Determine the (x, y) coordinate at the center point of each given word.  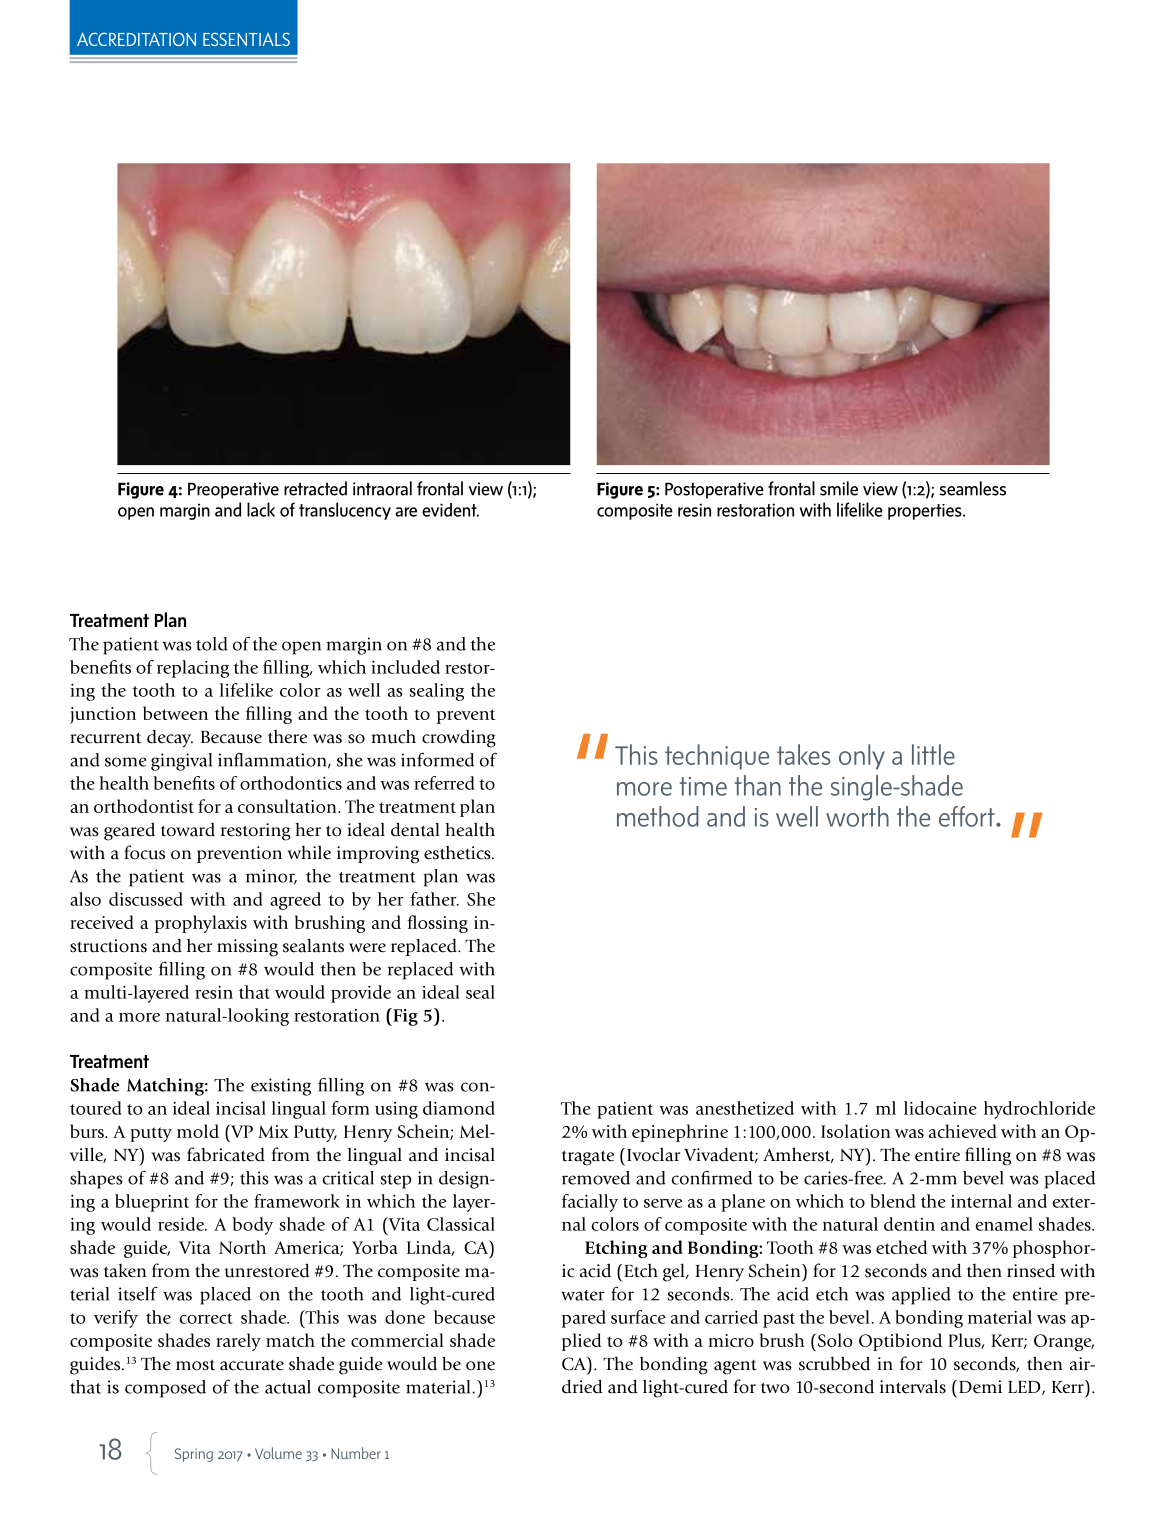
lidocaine (940, 1108)
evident (450, 510)
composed (165, 1389)
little (933, 754)
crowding (459, 739)
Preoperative (233, 490)
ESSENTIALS (246, 39)
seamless (973, 488)
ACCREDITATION (136, 39)
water (583, 1295)
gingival (181, 762)
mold (198, 1131)
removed (596, 1178)
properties (926, 512)
